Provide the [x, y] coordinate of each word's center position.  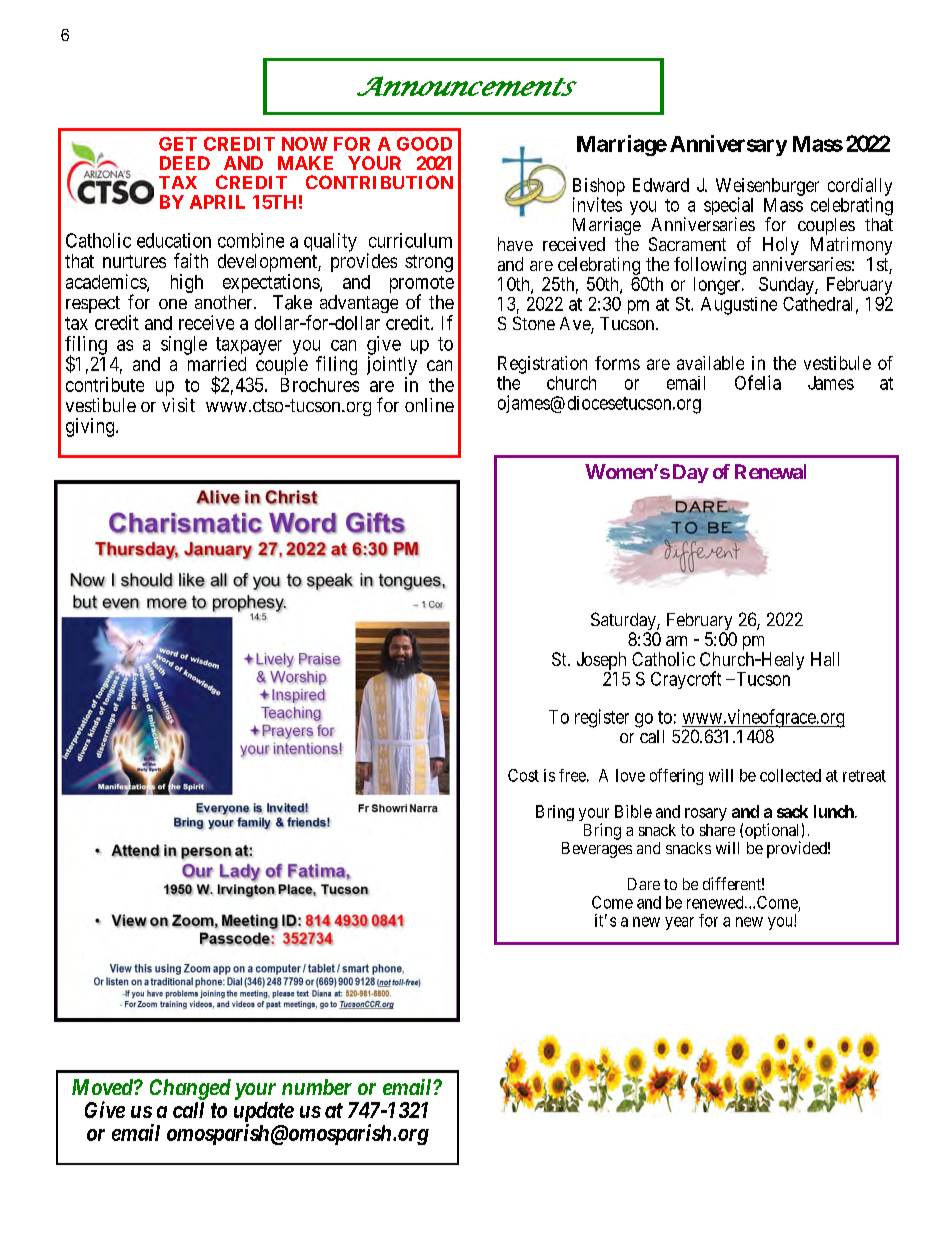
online [429, 405]
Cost [523, 775]
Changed [190, 1089]
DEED [185, 163]
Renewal [770, 471]
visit [178, 405]
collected [790, 775]
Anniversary [728, 145]
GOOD [424, 144]
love [630, 775]
